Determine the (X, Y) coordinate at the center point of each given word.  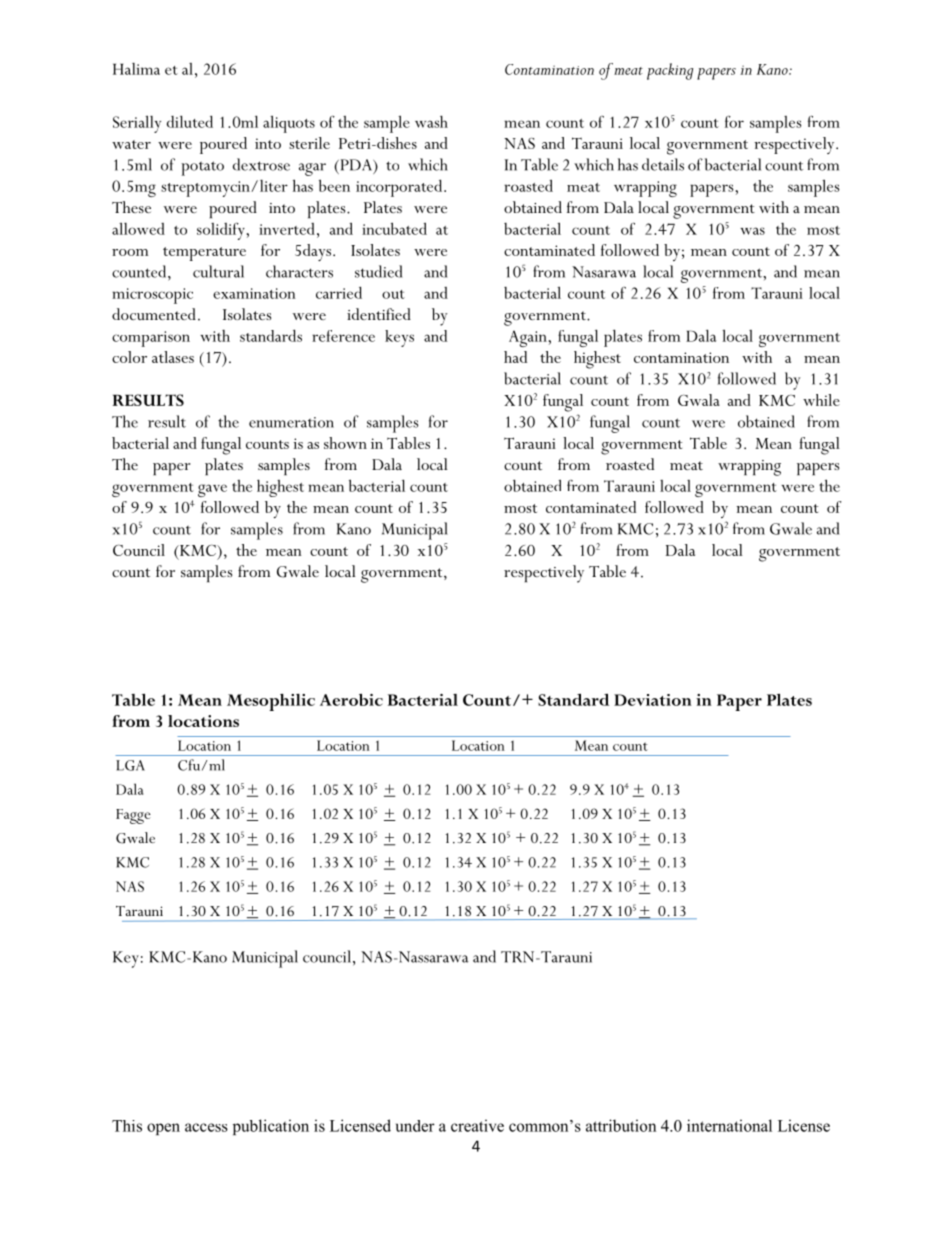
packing (670, 71)
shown (345, 443)
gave (212, 490)
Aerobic (351, 700)
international (729, 1125)
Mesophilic (271, 702)
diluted (190, 121)
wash (431, 122)
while (821, 400)
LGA (130, 765)
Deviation (653, 700)
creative (477, 1125)
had (515, 357)
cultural (218, 271)
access (206, 1127)
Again (529, 338)
